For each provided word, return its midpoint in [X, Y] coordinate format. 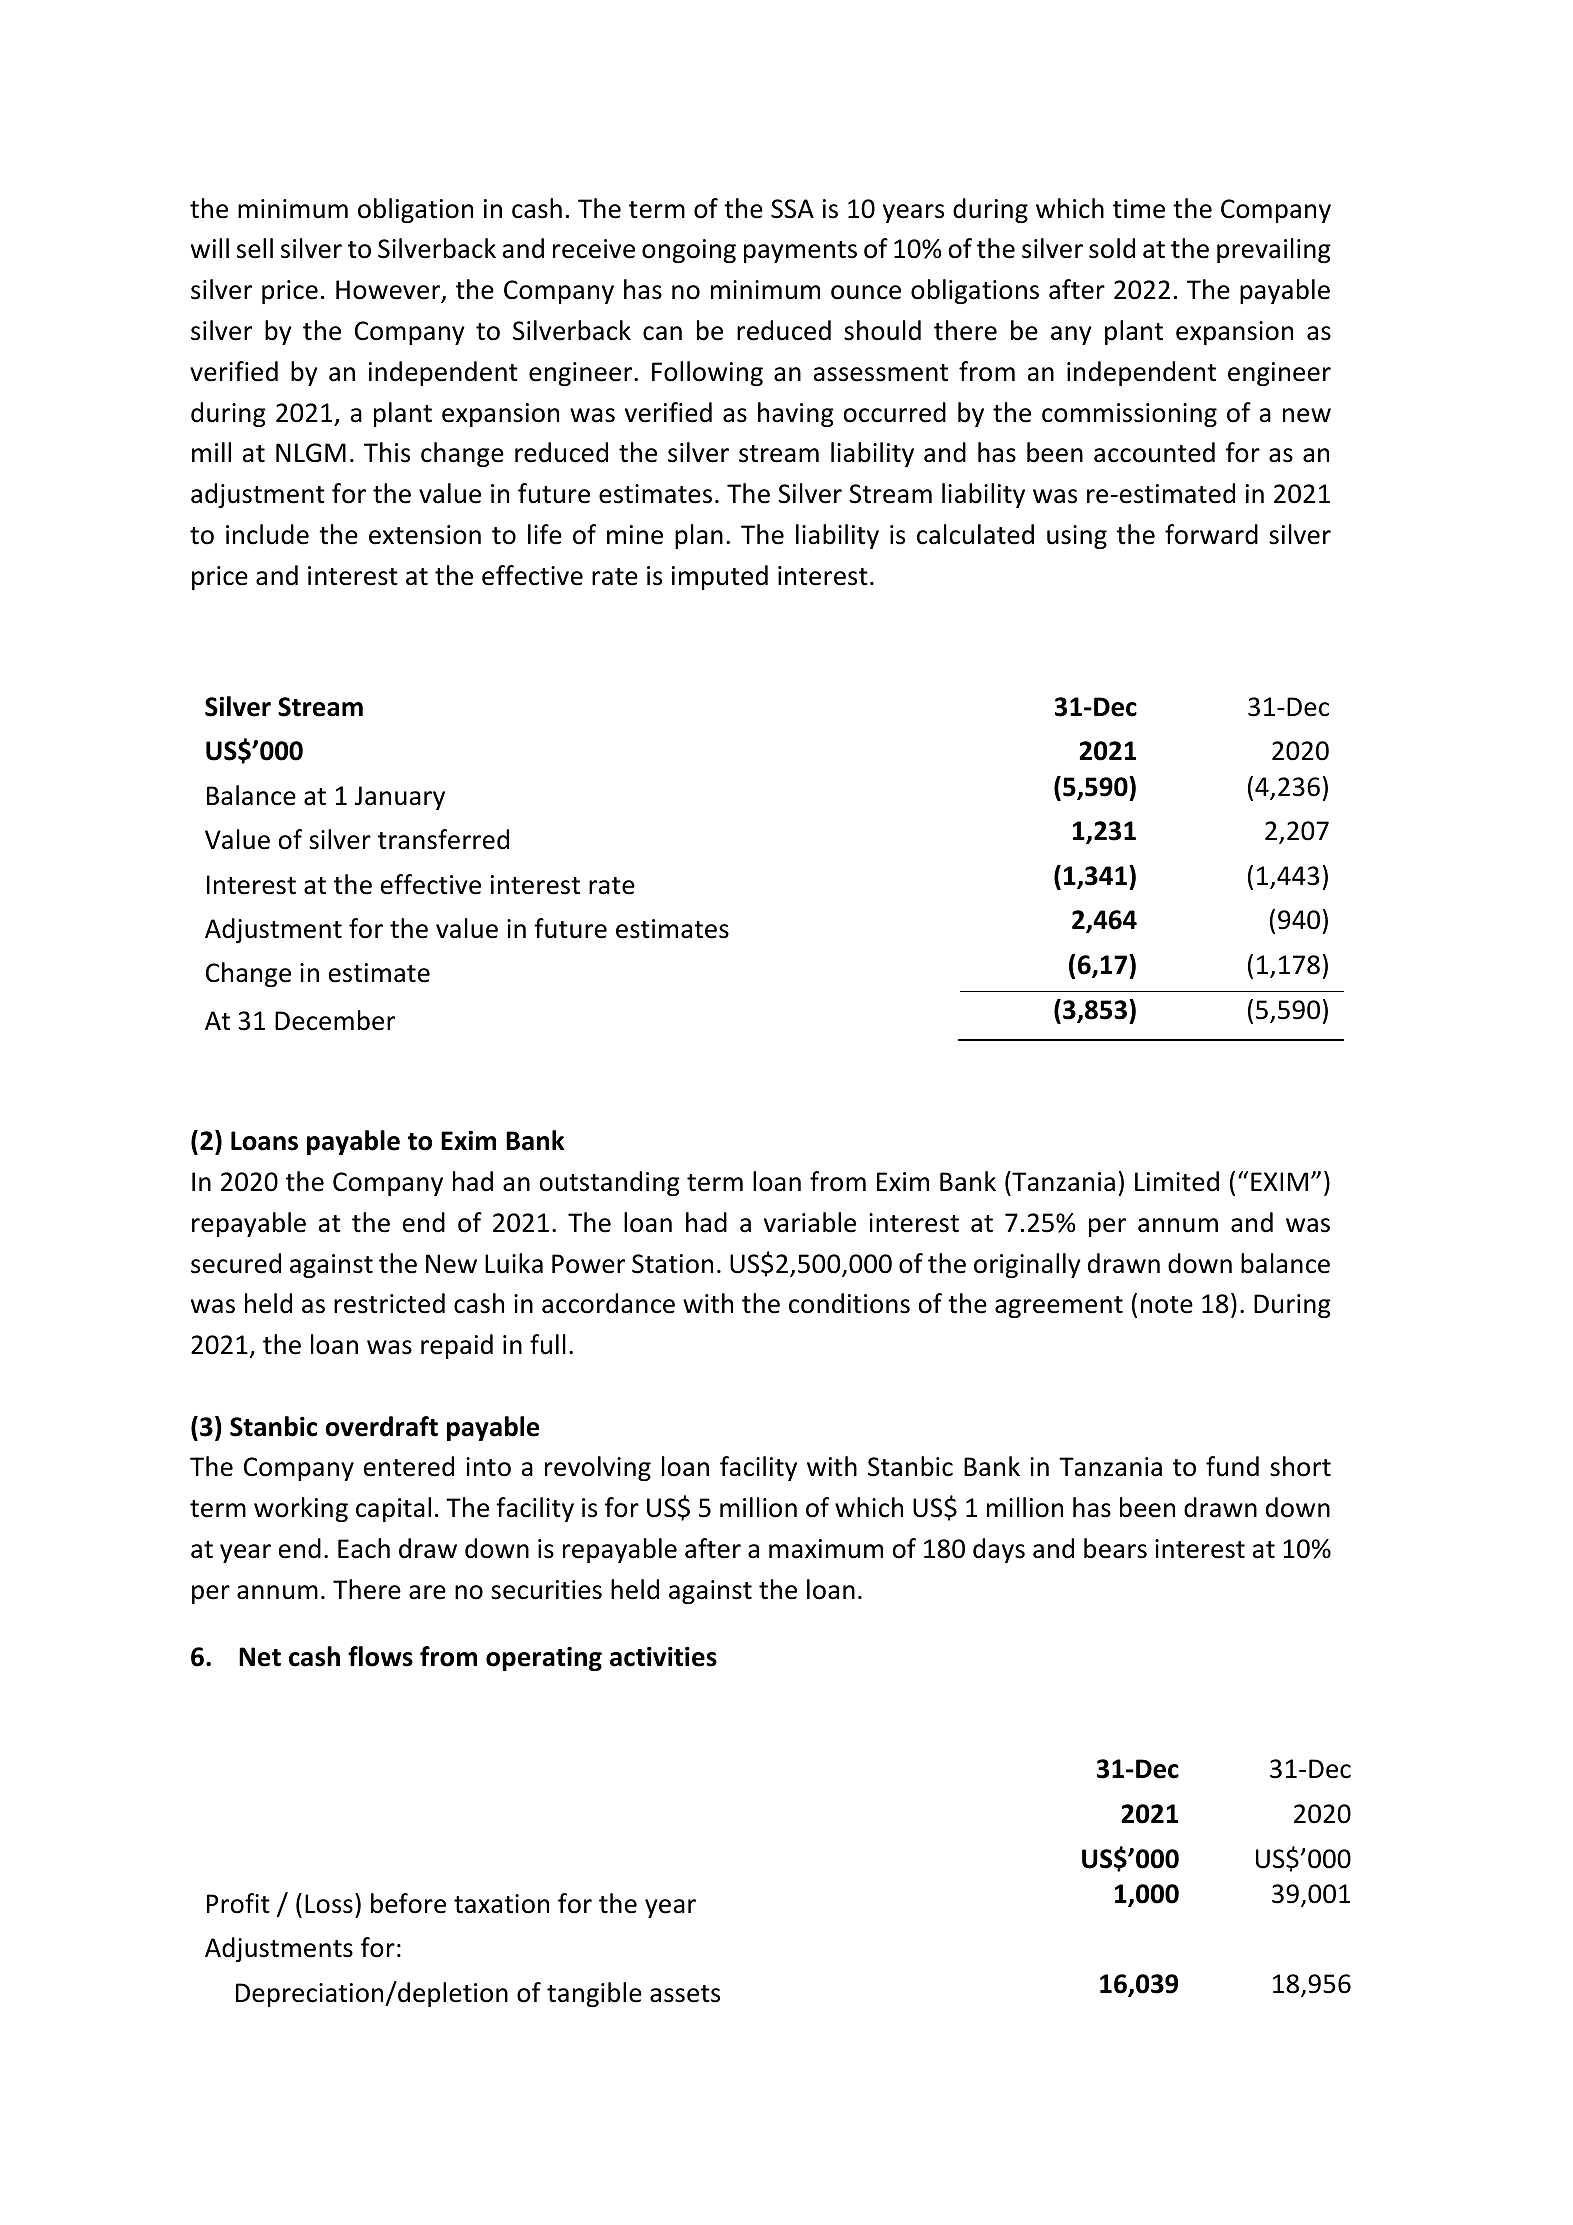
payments [800, 252]
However [389, 291]
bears [1115, 1548]
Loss [329, 1904]
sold [1112, 248]
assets [685, 1994]
